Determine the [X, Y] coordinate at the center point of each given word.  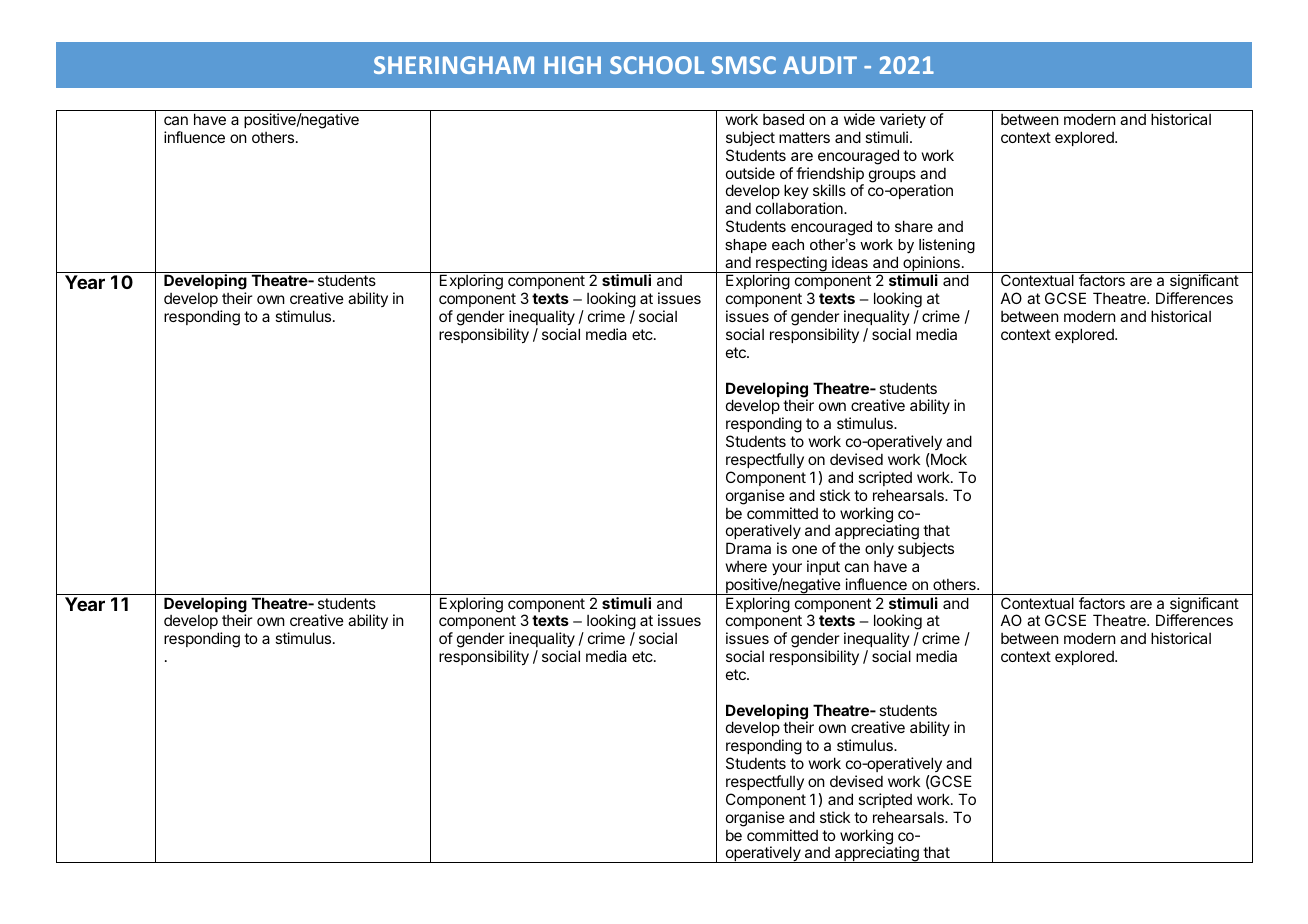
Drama [748, 548]
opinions [931, 264]
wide [859, 119]
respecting [791, 264]
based [783, 119]
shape [746, 246]
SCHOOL [657, 65]
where [746, 566]
